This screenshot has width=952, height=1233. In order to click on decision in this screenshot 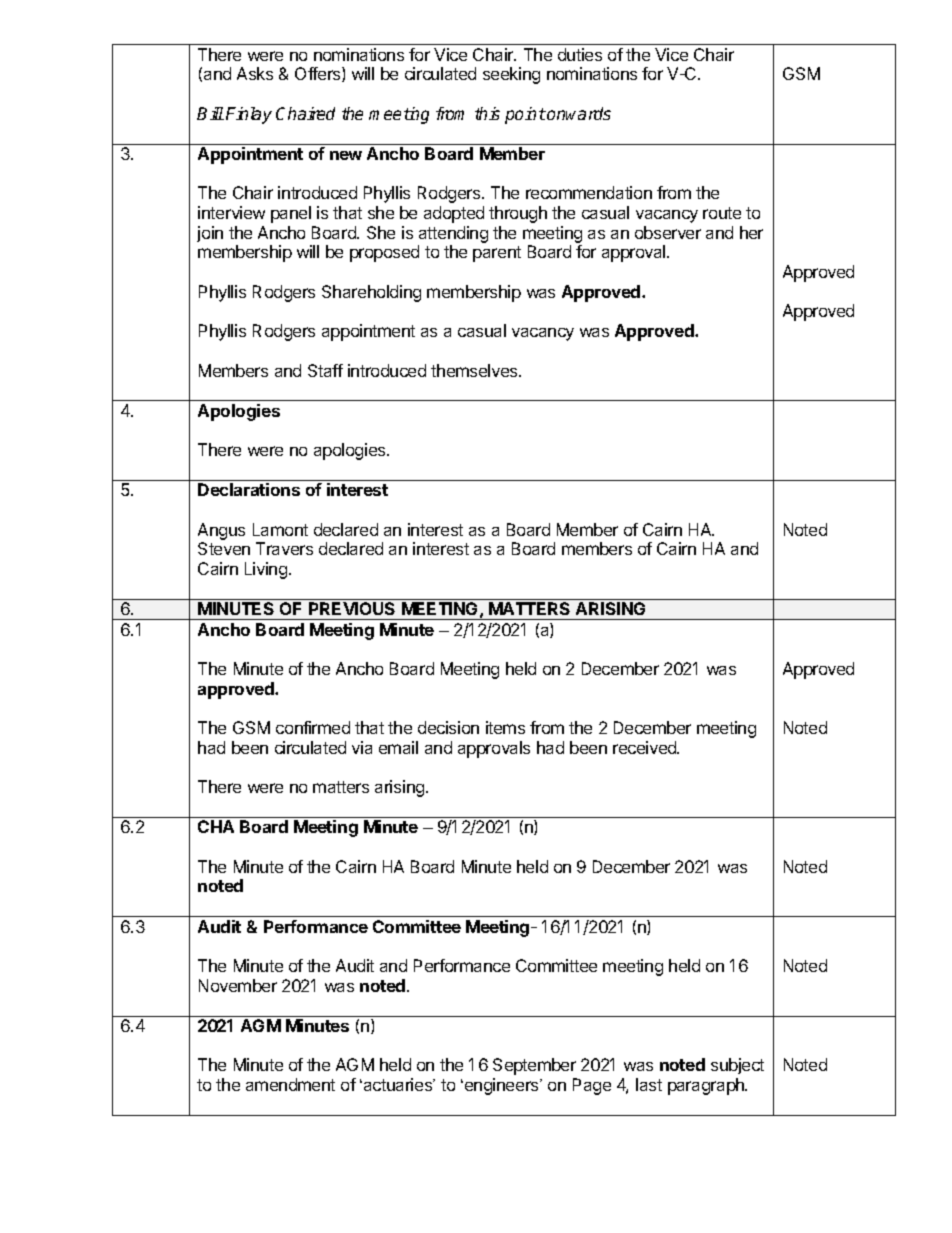, I will do `click(448, 727)`.
